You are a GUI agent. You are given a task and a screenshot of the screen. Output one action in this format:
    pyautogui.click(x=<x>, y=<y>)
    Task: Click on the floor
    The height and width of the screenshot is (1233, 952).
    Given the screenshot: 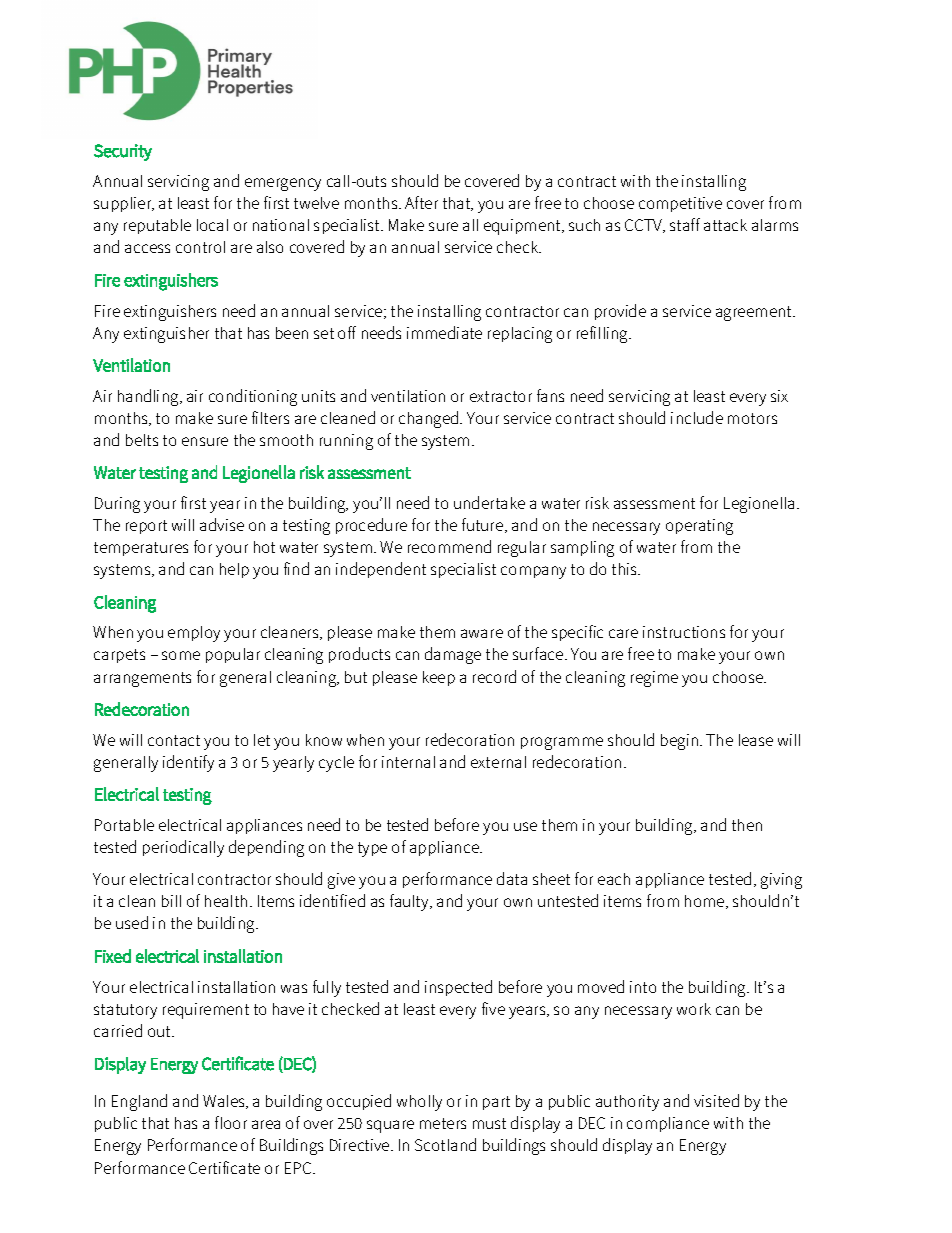 What is the action you would take?
    pyautogui.click(x=231, y=1122)
